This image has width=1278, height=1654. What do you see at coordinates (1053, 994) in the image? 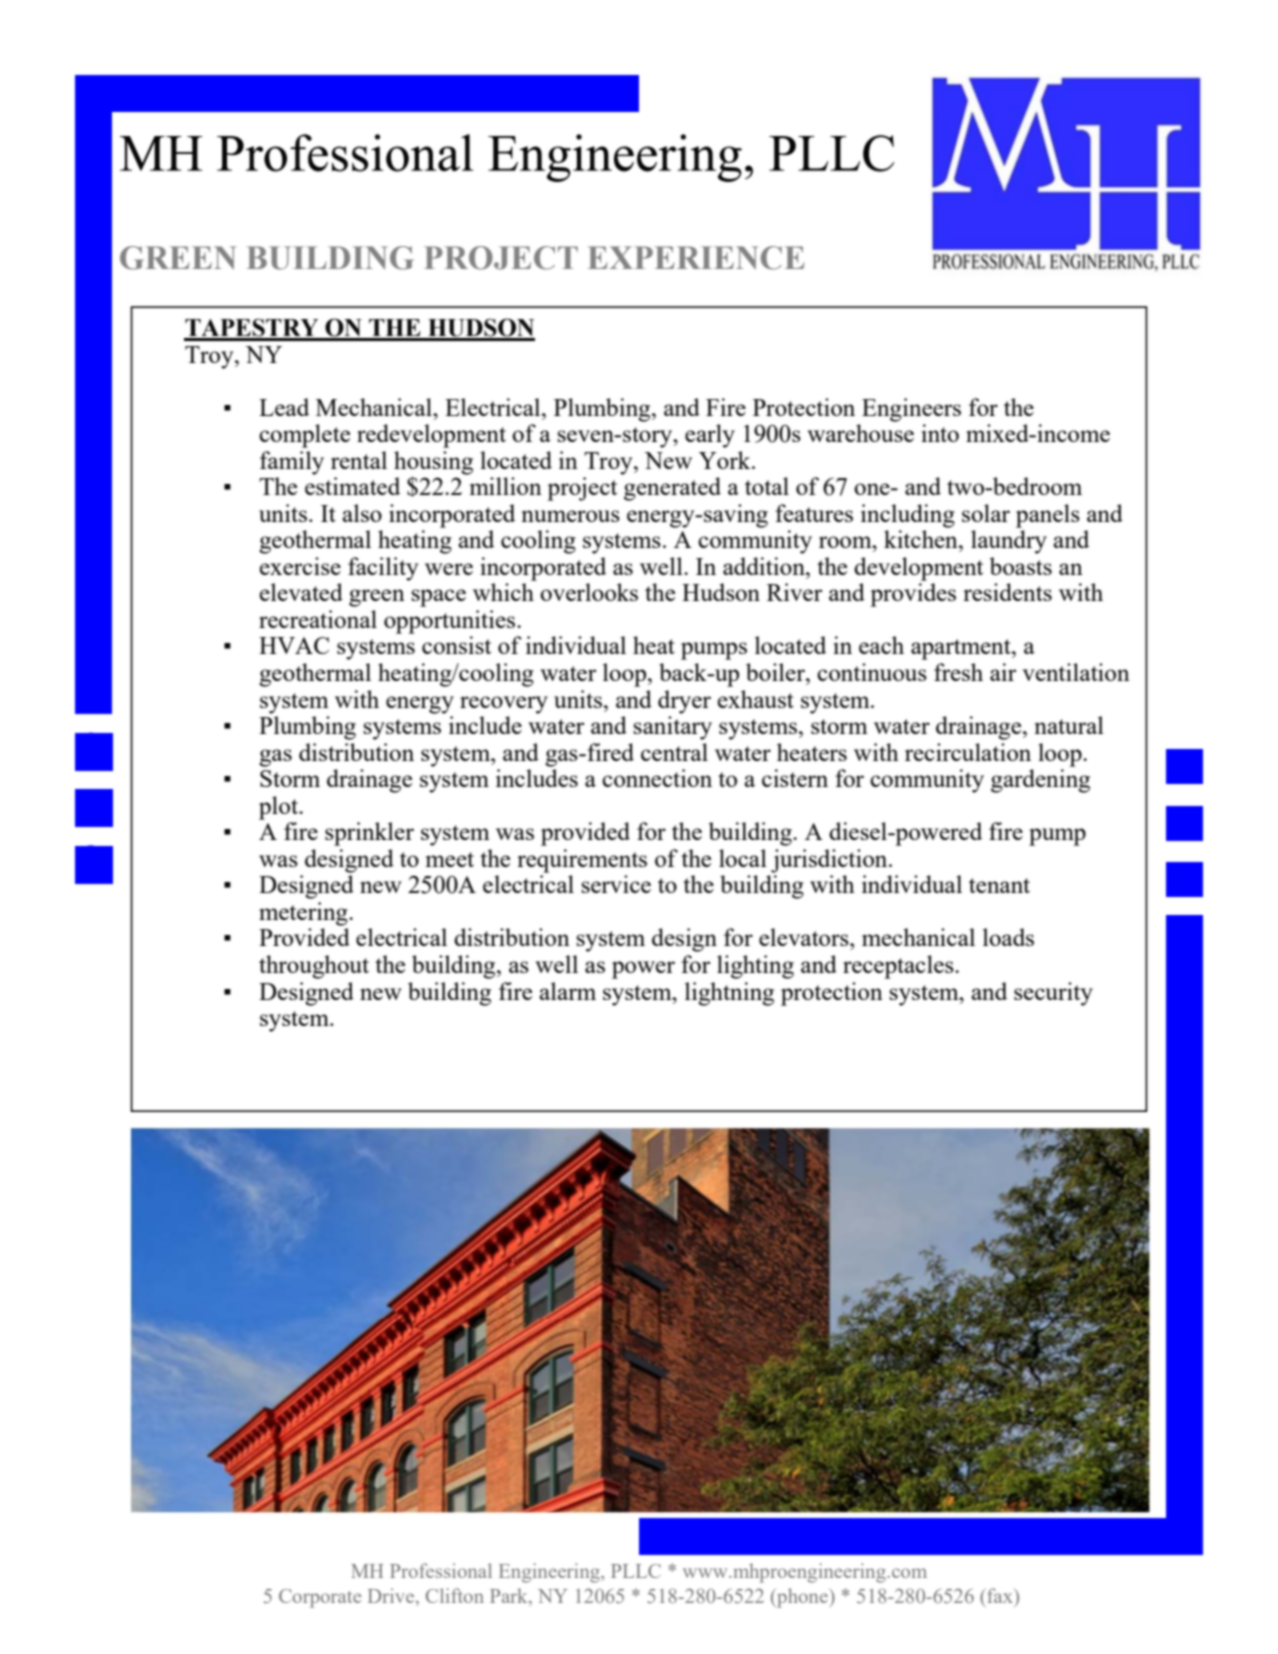
I see `security` at bounding box center [1053, 994].
